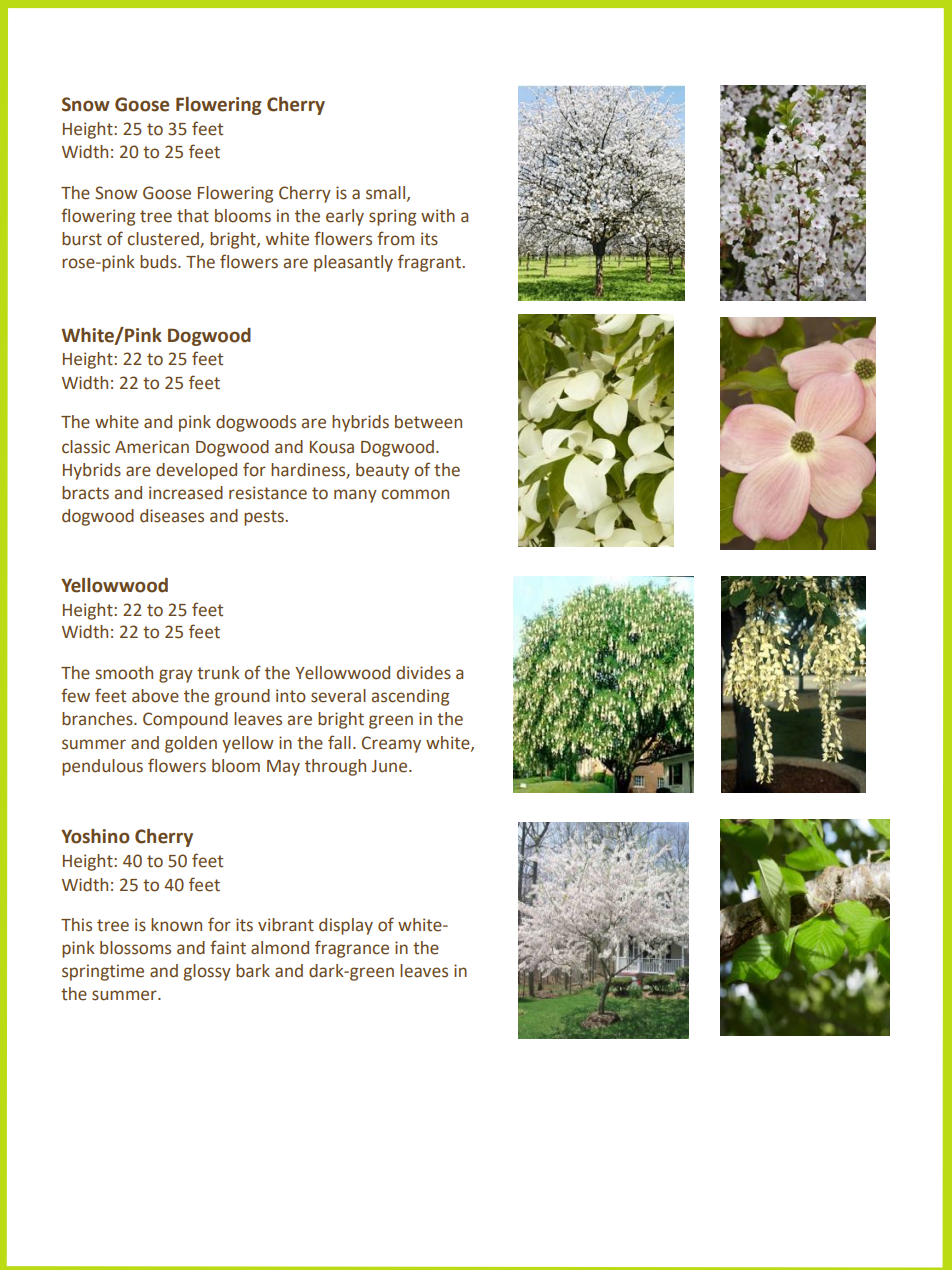 The image size is (952, 1270). Describe the element at coordinates (102, 767) in the screenshot. I see `pendulous` at that location.
